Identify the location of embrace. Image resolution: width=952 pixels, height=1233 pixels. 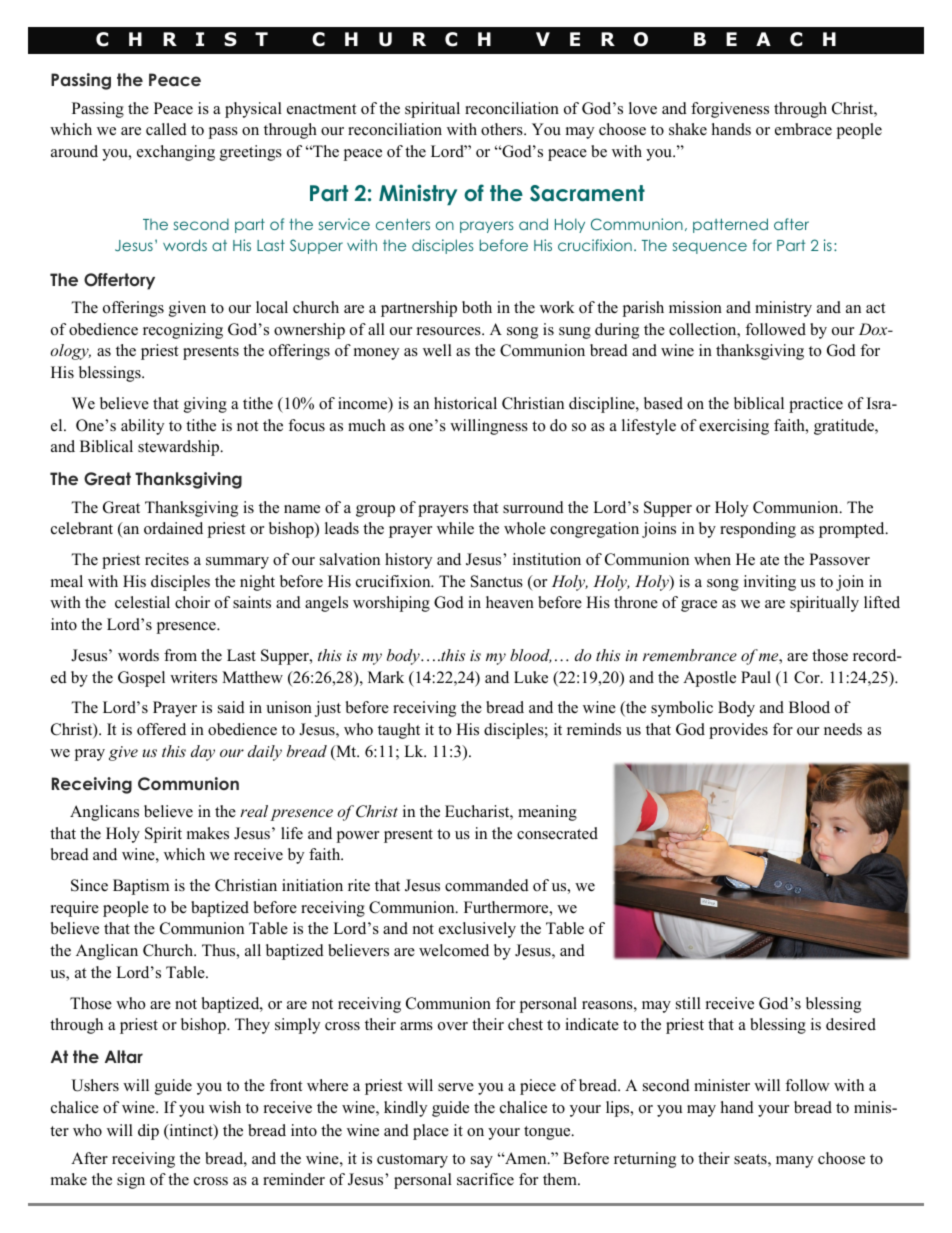
(803, 129).
